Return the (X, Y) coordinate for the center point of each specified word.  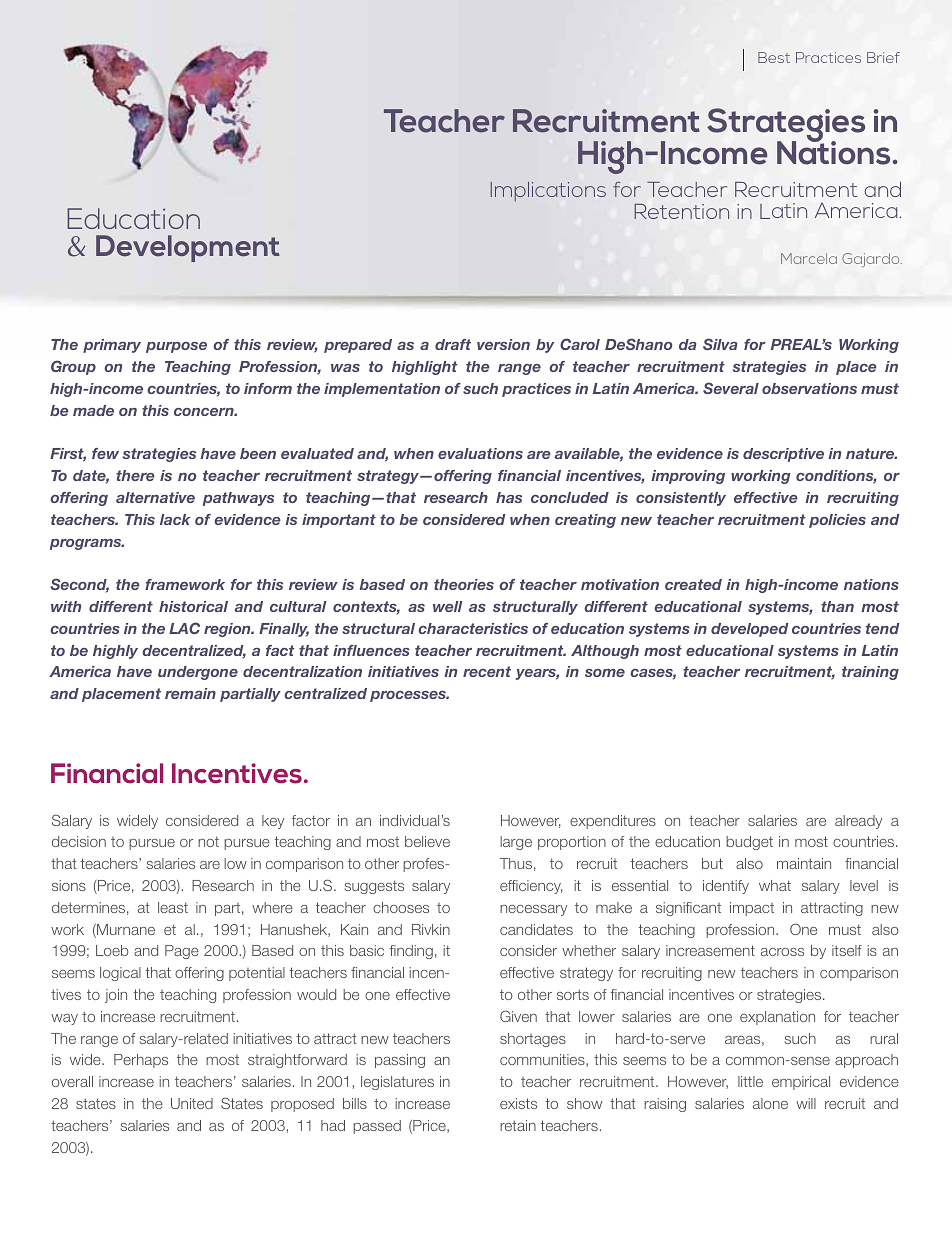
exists (518, 1103)
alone (770, 1103)
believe (427, 841)
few (105, 453)
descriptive (783, 455)
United (192, 1103)
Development (188, 248)
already (858, 822)
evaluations (480, 453)
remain (190, 693)
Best (774, 57)
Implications (548, 192)
